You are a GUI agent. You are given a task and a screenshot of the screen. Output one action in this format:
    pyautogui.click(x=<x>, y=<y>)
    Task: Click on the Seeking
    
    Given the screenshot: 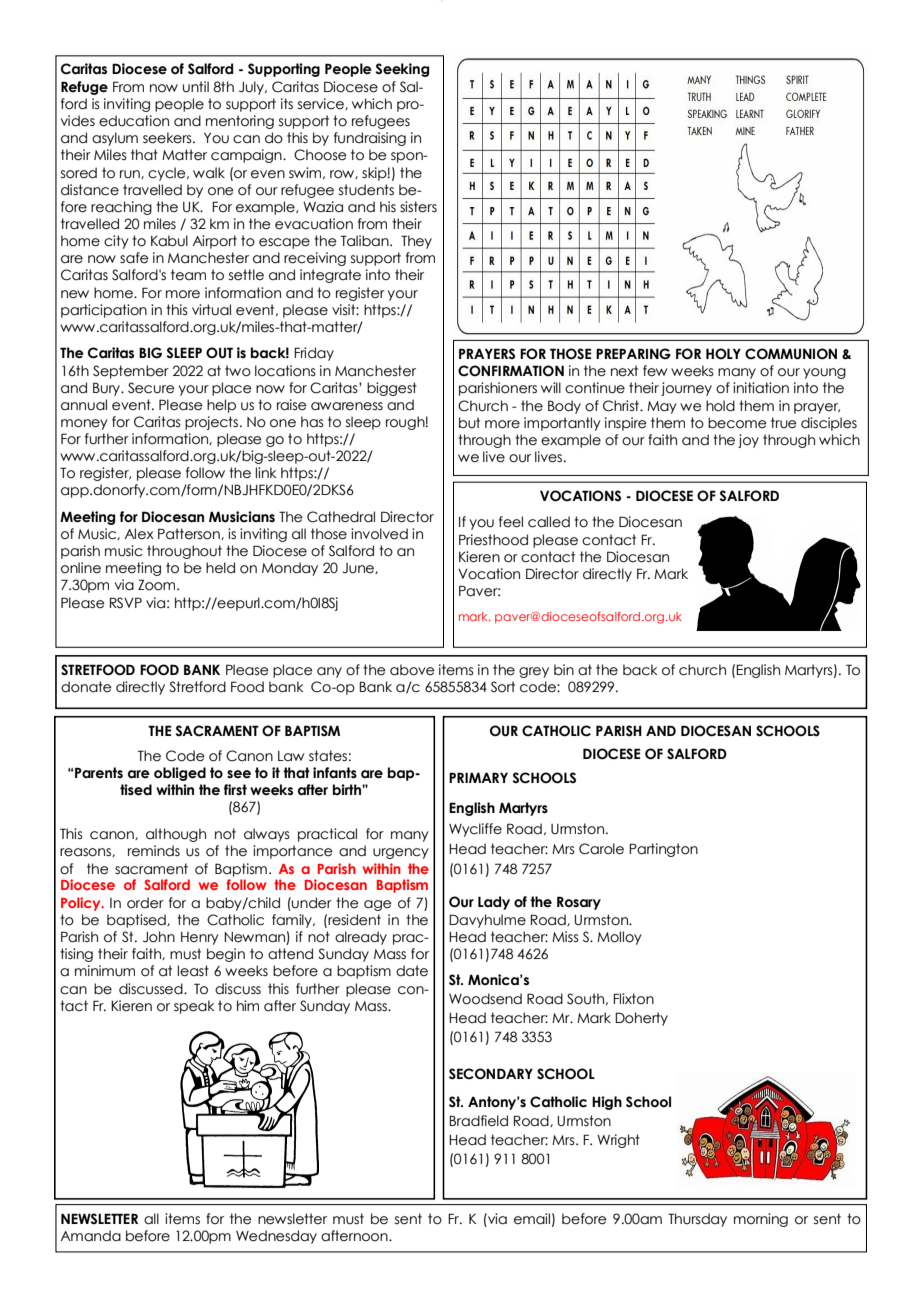 What is the action you would take?
    pyautogui.click(x=402, y=70)
